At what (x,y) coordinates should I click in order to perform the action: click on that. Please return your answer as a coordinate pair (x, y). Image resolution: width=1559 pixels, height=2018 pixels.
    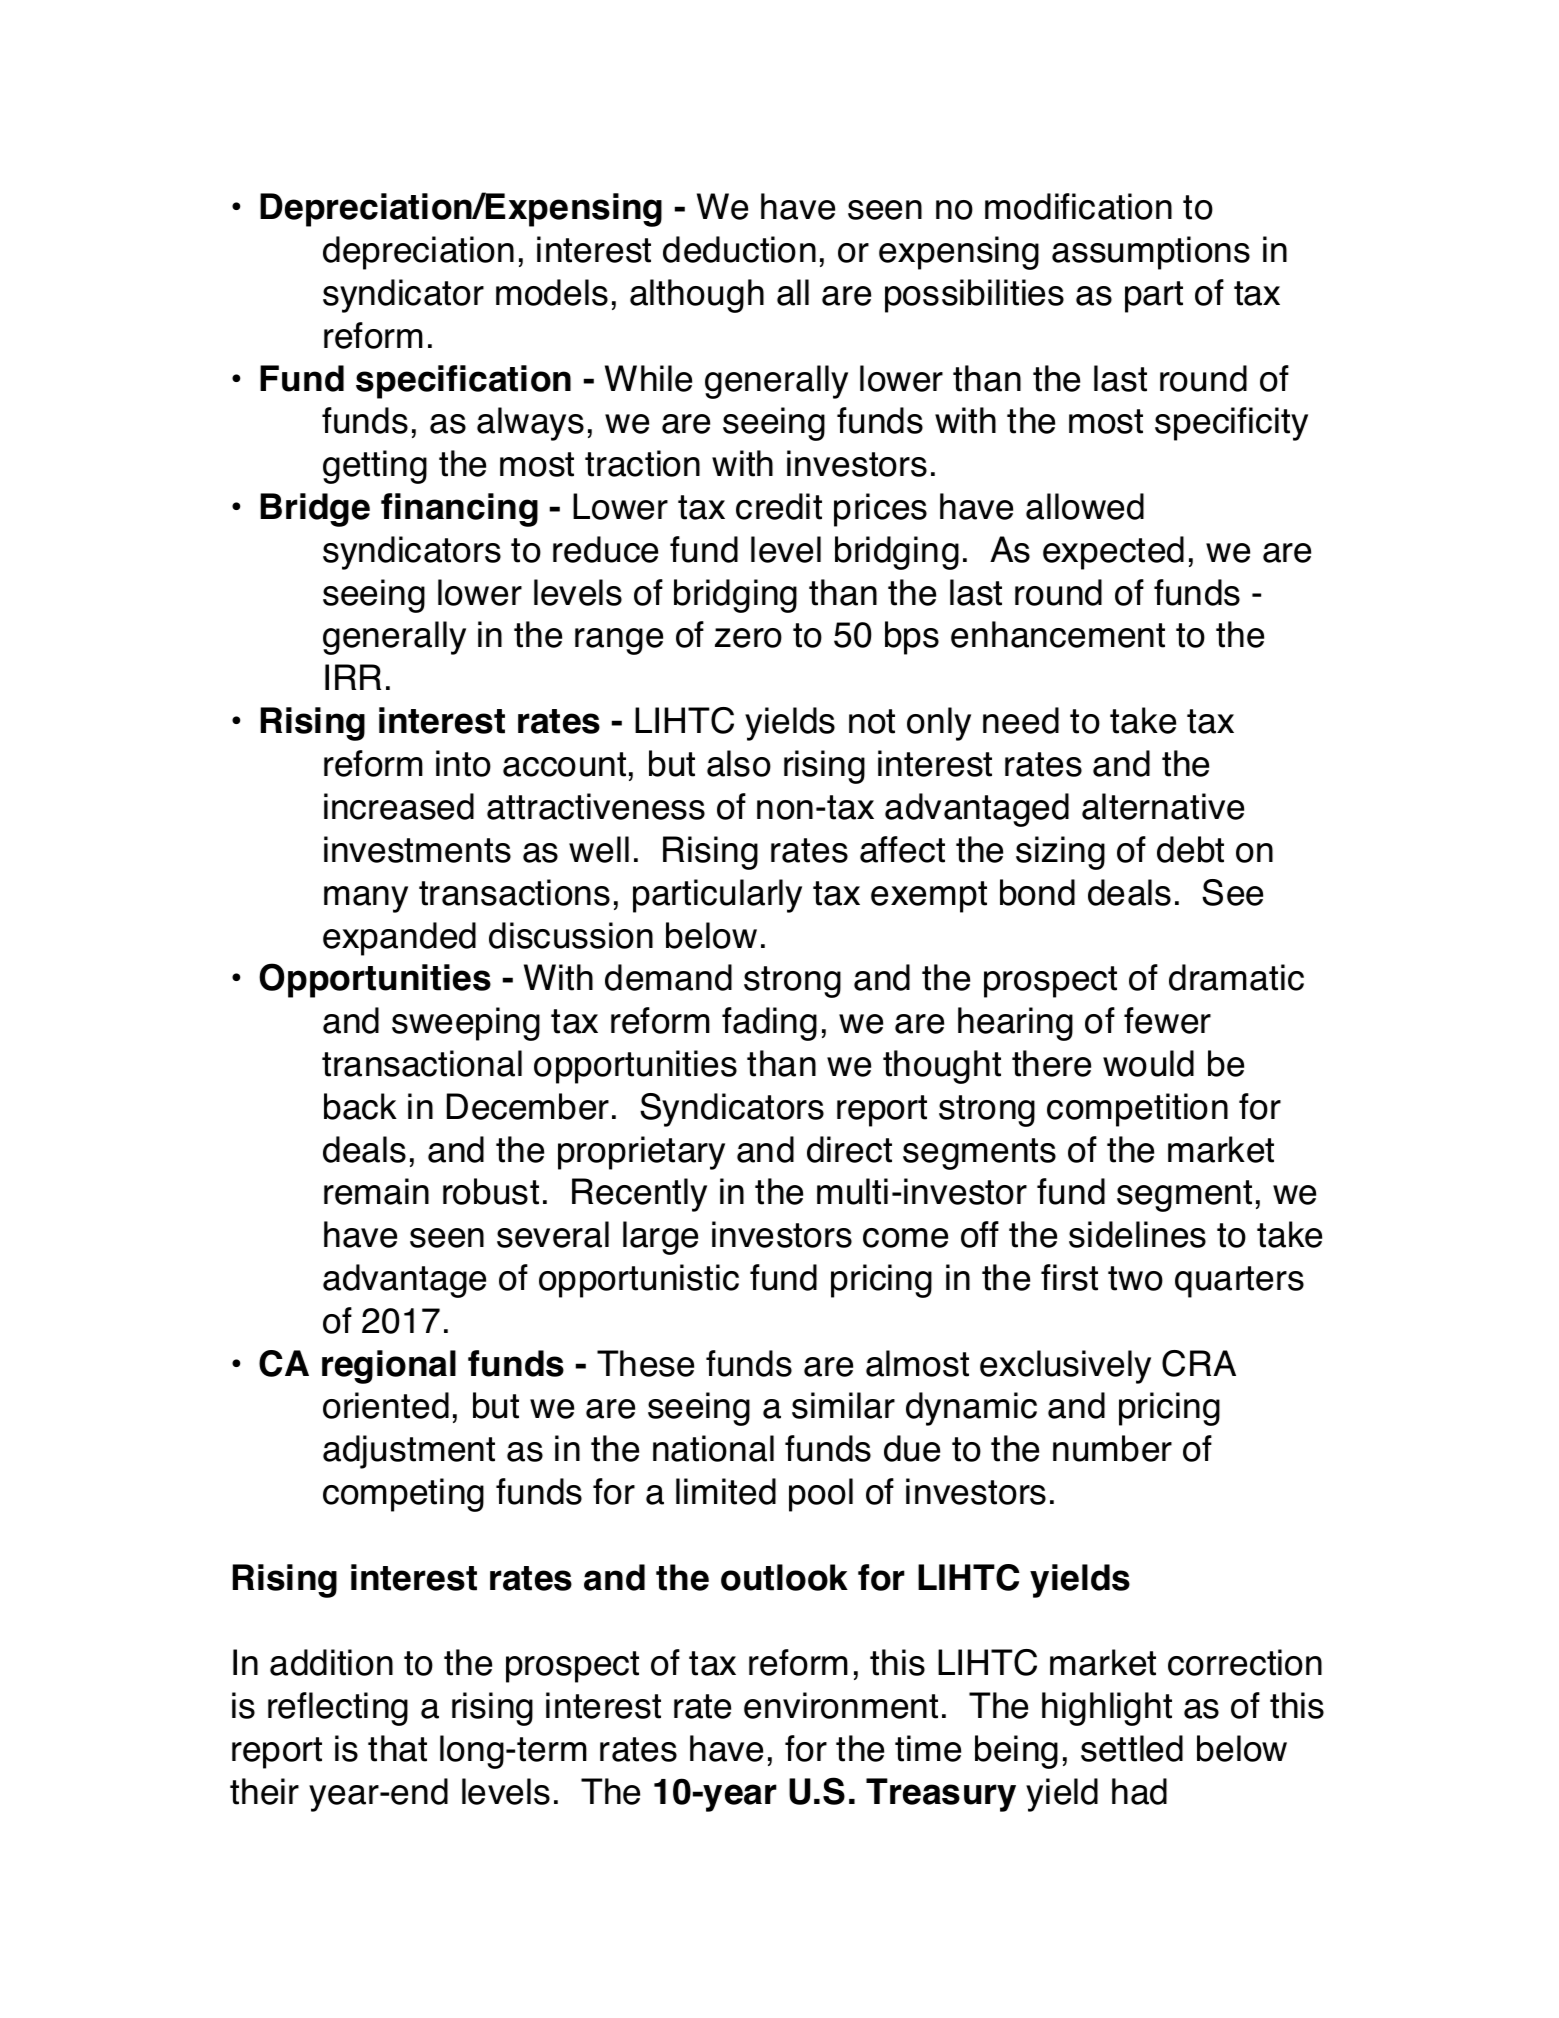
    Looking at the image, I should click on (397, 1748).
